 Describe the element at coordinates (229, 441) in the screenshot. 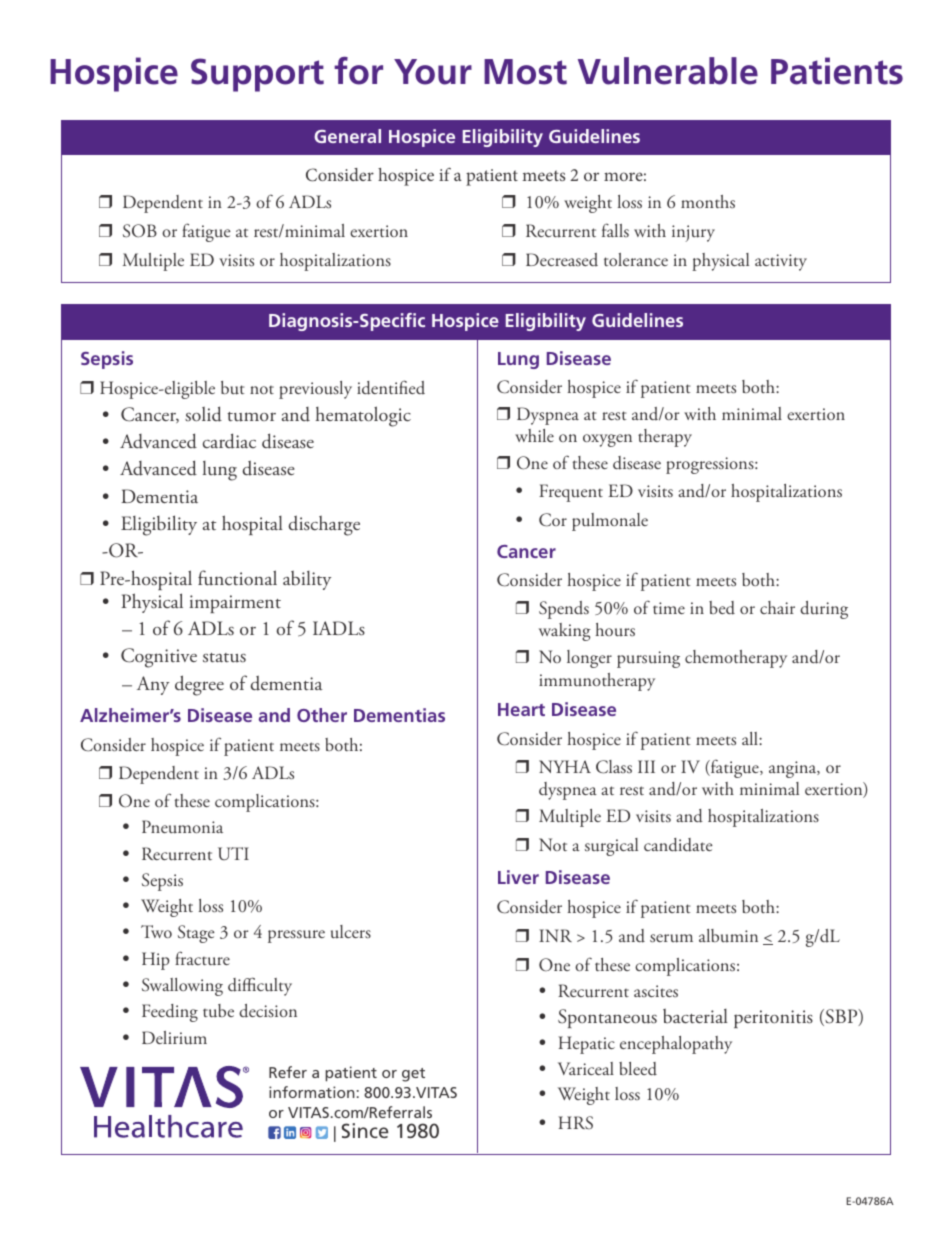

I see `cardiac` at that location.
